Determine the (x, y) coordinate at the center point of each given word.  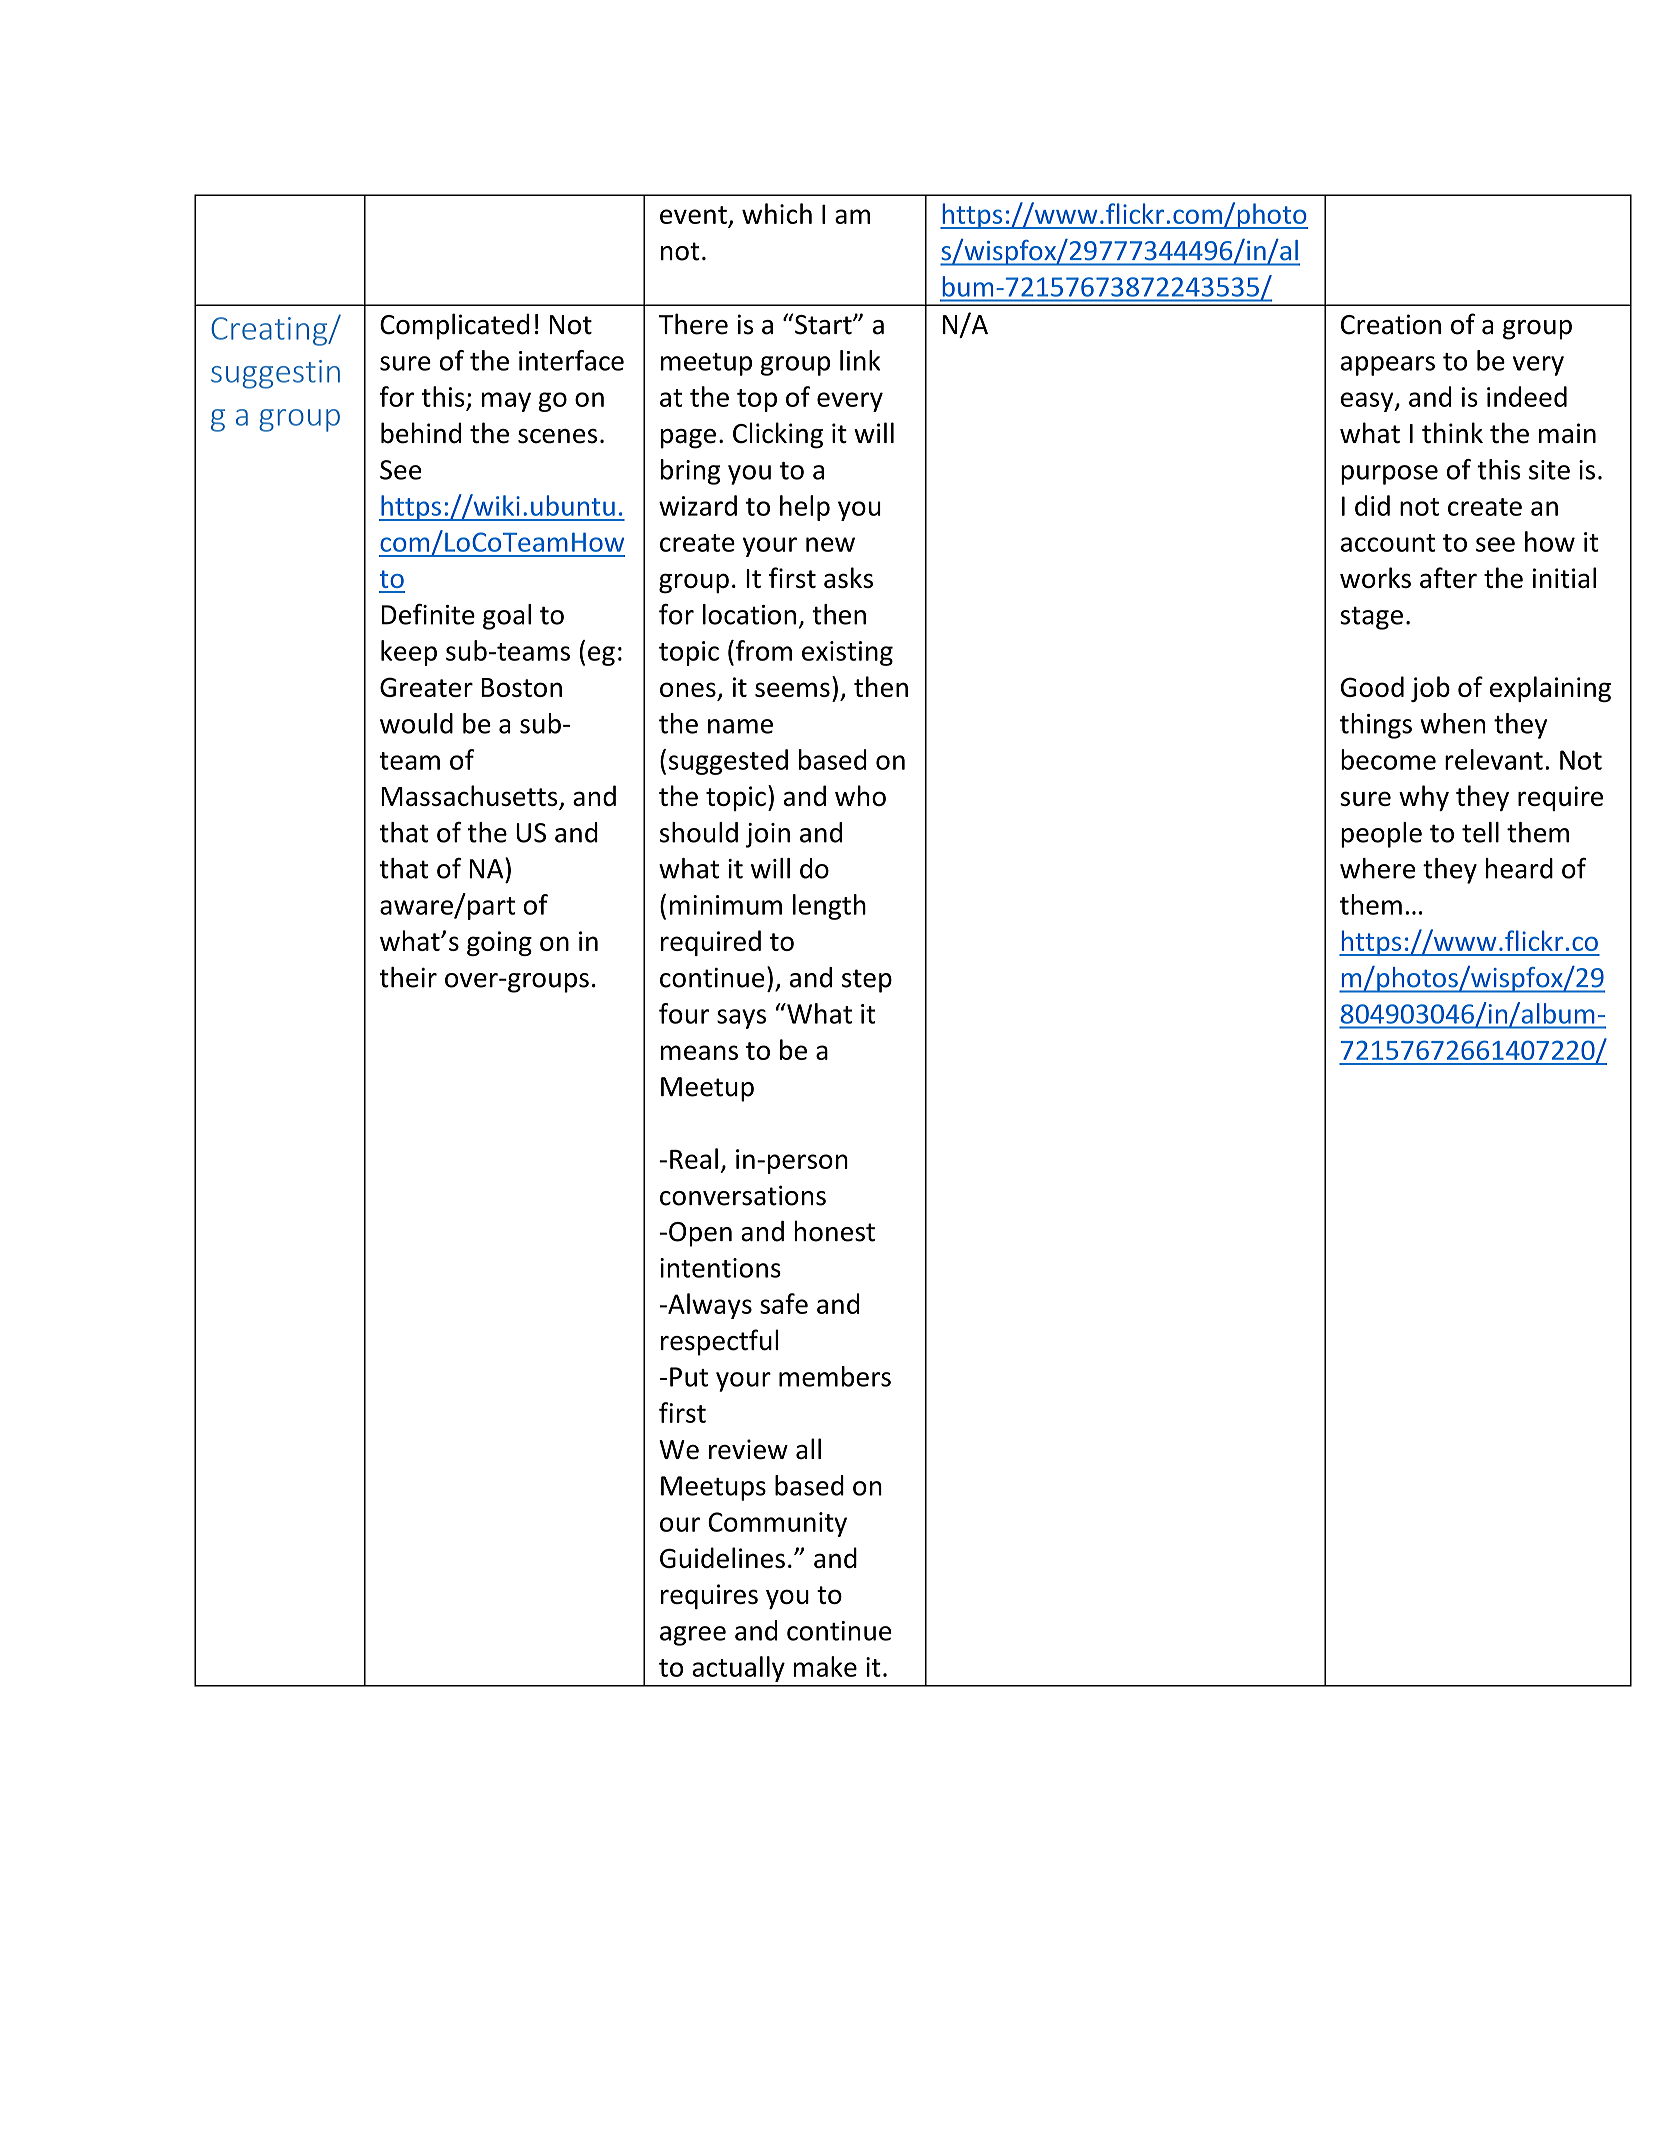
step (867, 981)
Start (824, 325)
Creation (1391, 324)
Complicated (454, 326)
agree (693, 1636)
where (1377, 868)
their (408, 977)
